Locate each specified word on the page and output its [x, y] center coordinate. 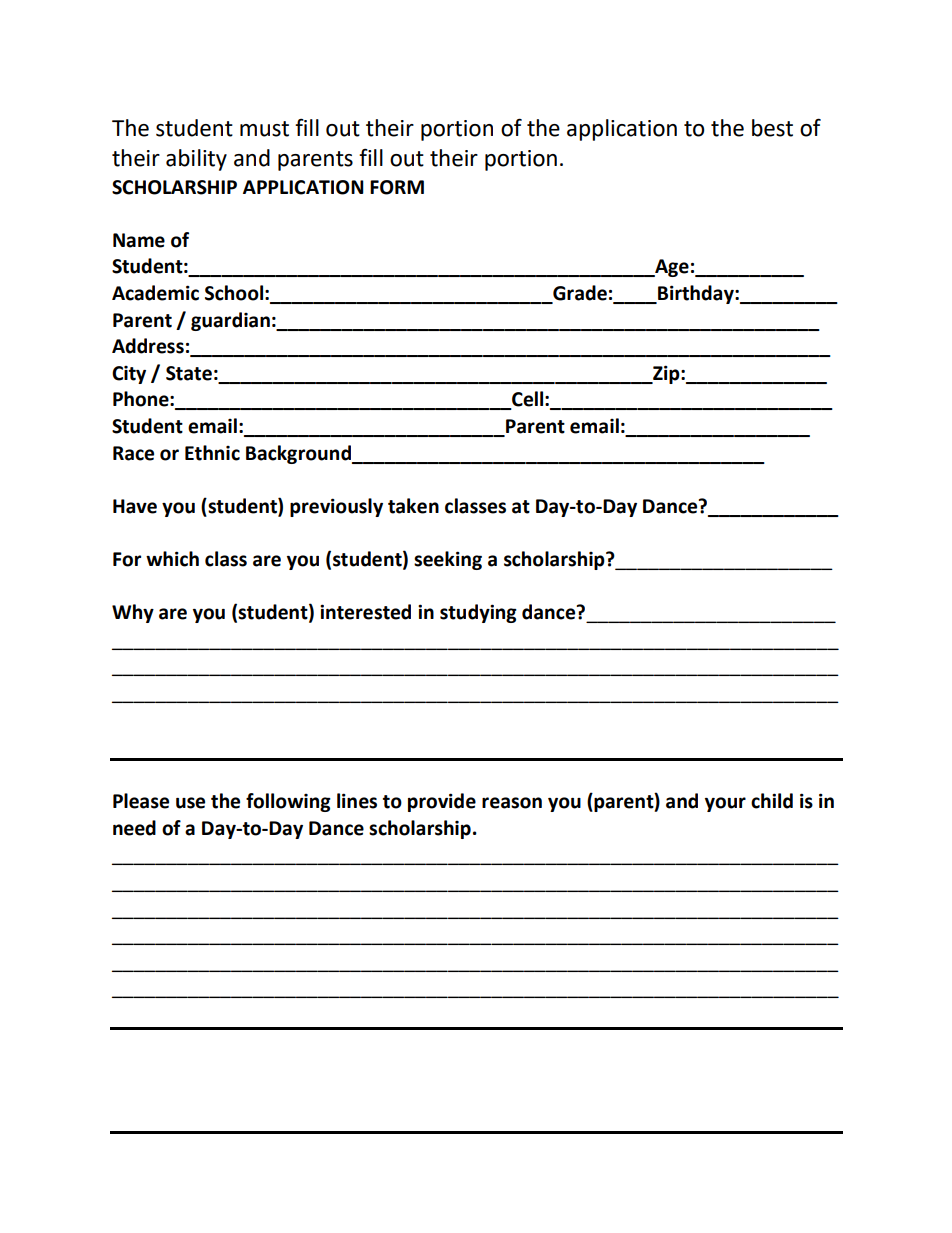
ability [196, 160]
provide [442, 802]
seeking [448, 560]
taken [413, 506]
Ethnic [212, 453]
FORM [397, 187]
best [772, 128]
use [190, 803]
